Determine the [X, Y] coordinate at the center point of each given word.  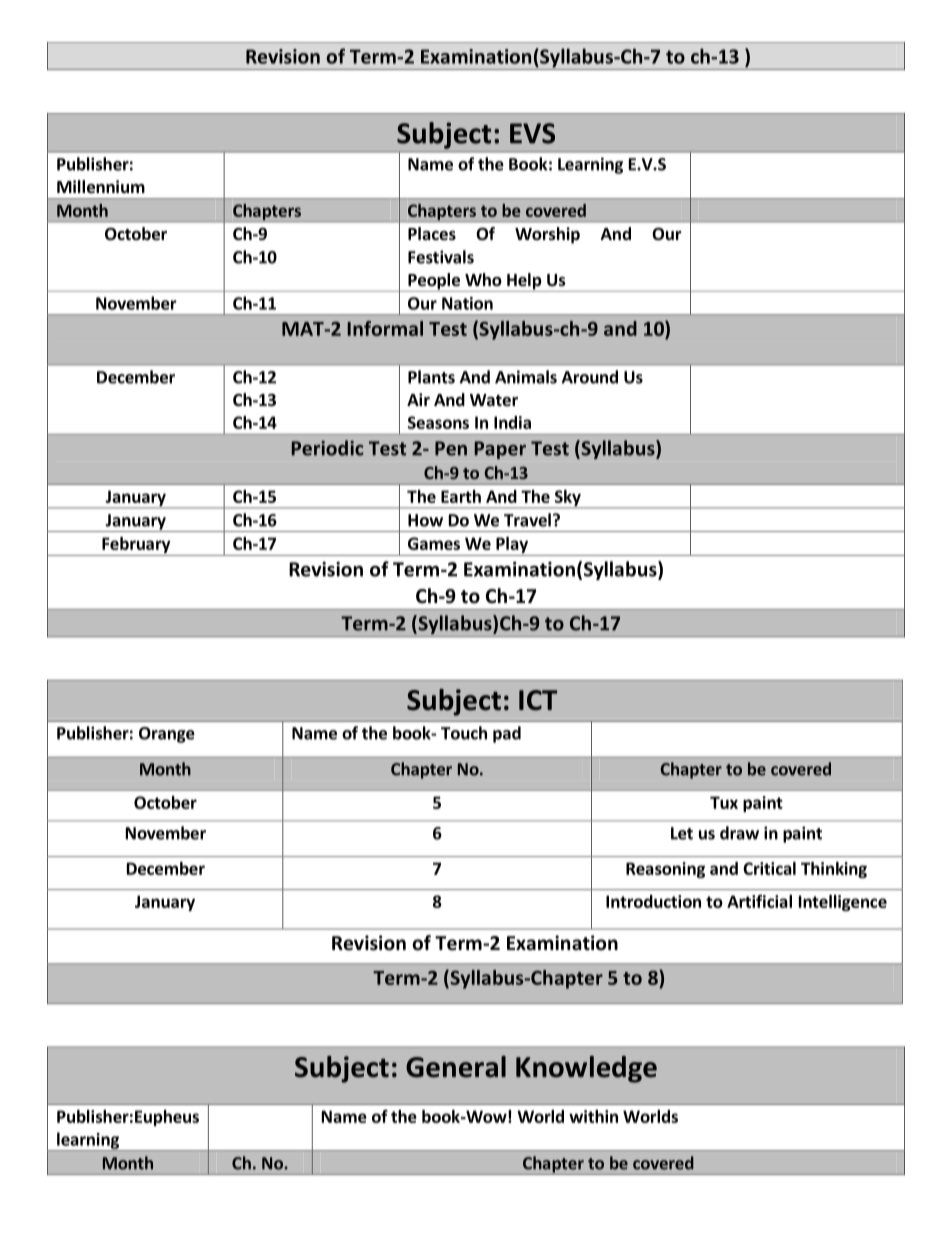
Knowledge [586, 1069]
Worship [547, 235]
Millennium [101, 187]
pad [507, 734]
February [136, 545]
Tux [724, 802]
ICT [538, 700]
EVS [532, 133]
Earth [461, 496]
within [593, 1116]
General [456, 1067]
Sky [567, 499]
